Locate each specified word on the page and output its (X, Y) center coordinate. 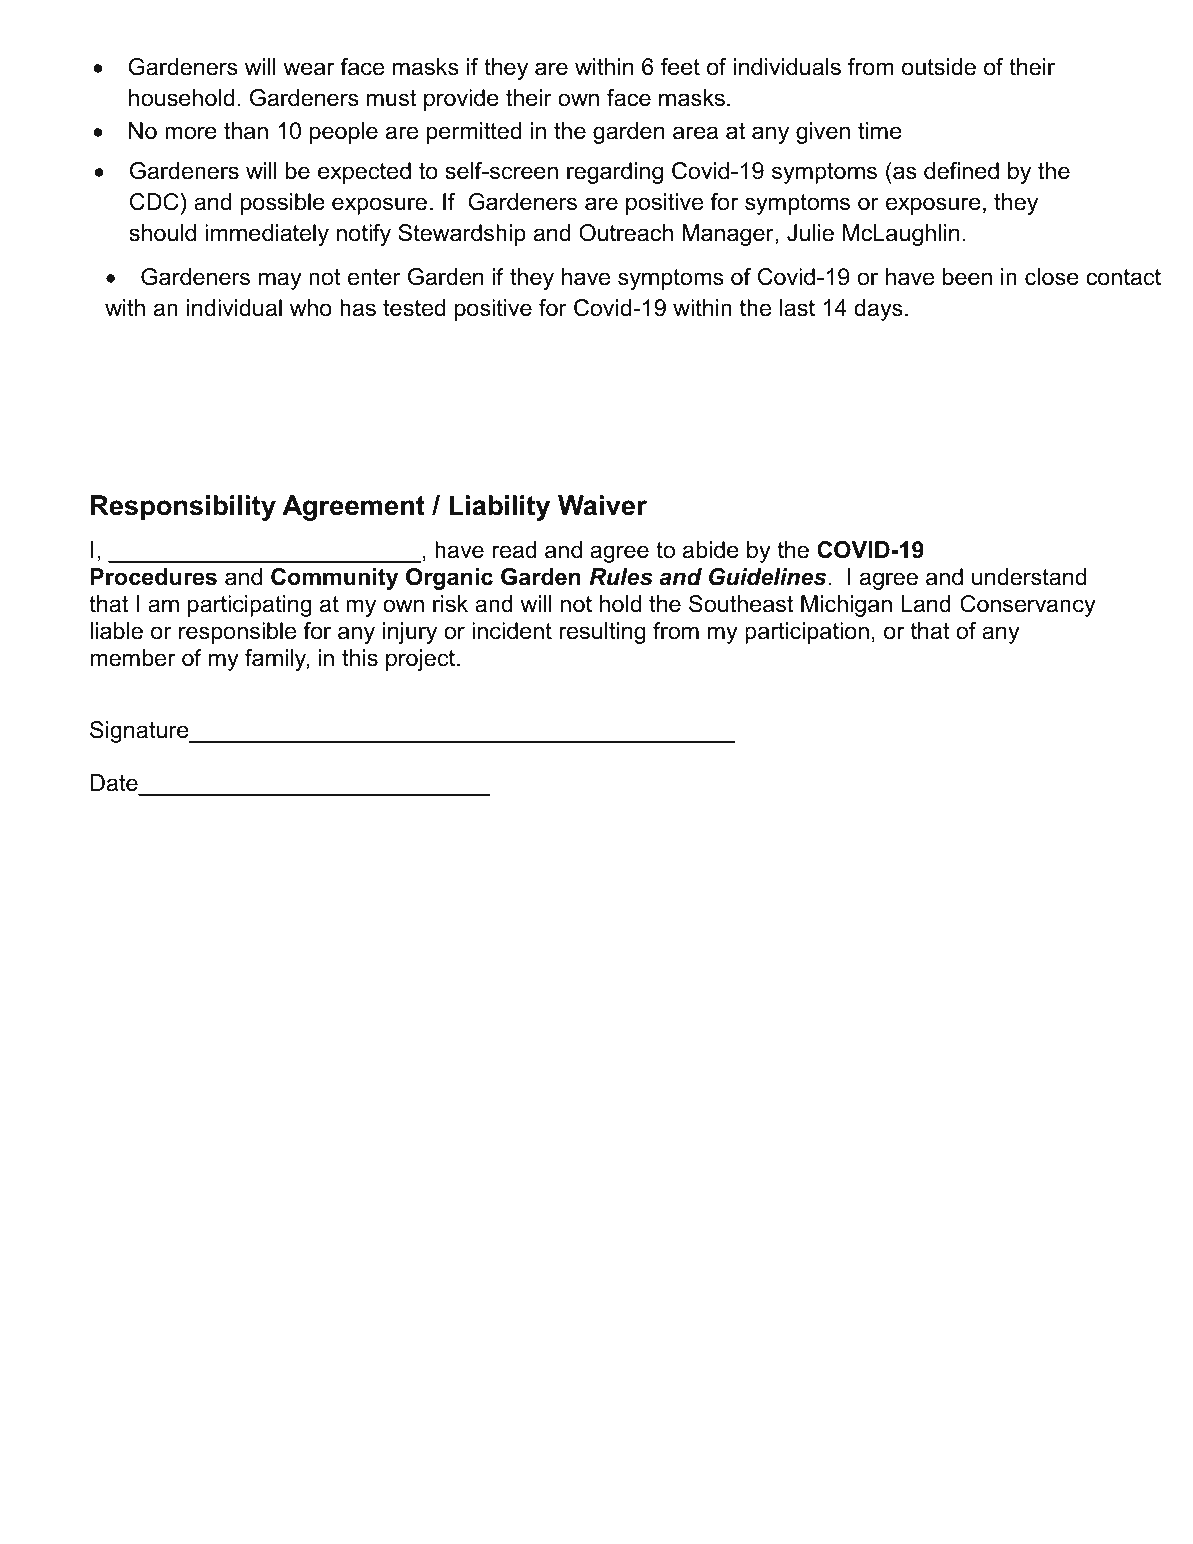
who (311, 308)
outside (939, 67)
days (878, 310)
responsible (237, 633)
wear (309, 69)
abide (711, 550)
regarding (615, 173)
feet (680, 67)
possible (283, 204)
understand (1029, 577)
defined (961, 171)
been (967, 277)
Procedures (153, 577)
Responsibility (183, 508)
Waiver (602, 505)
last (797, 308)
